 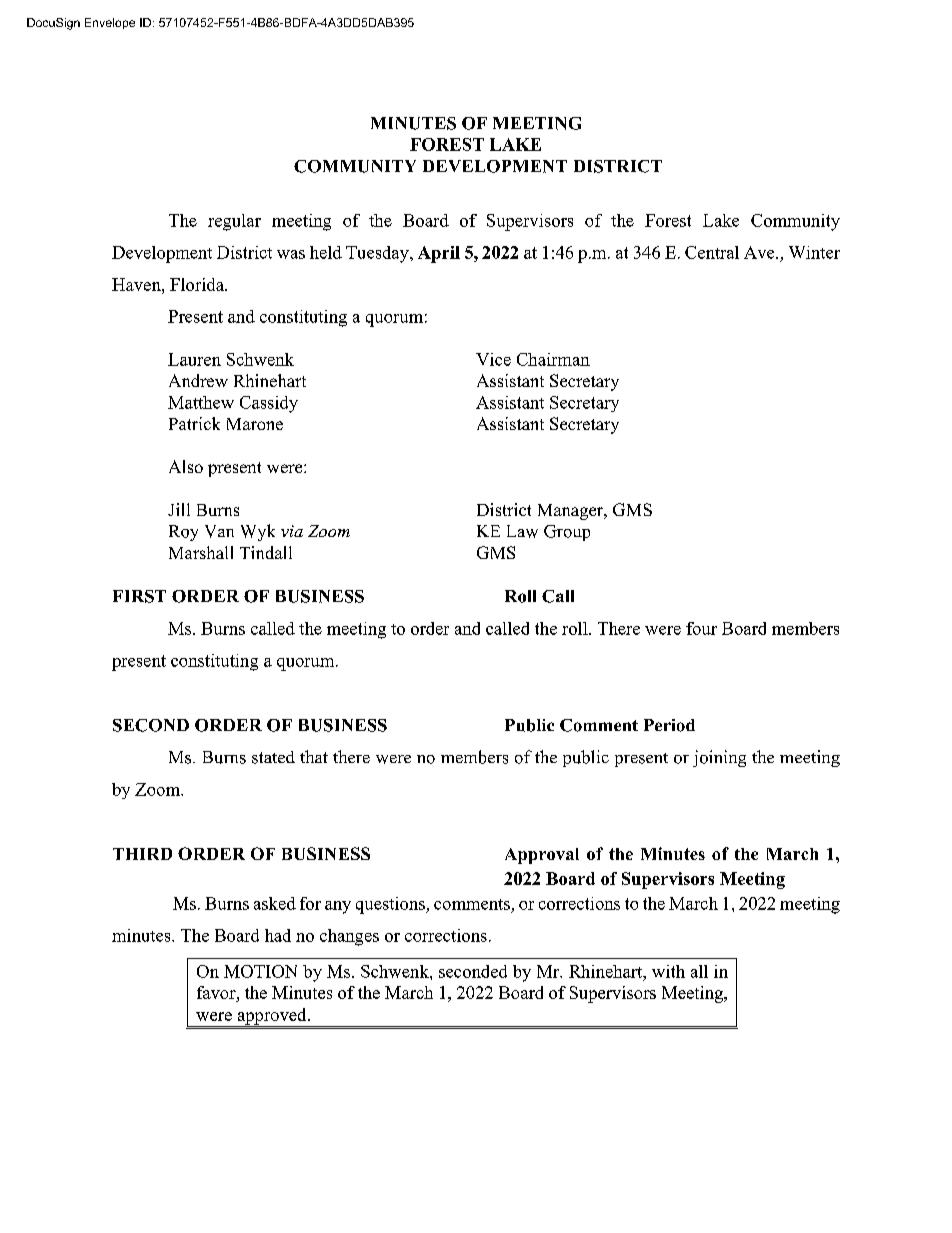 What do you see at coordinates (669, 725) in the screenshot?
I see `Period` at bounding box center [669, 725].
